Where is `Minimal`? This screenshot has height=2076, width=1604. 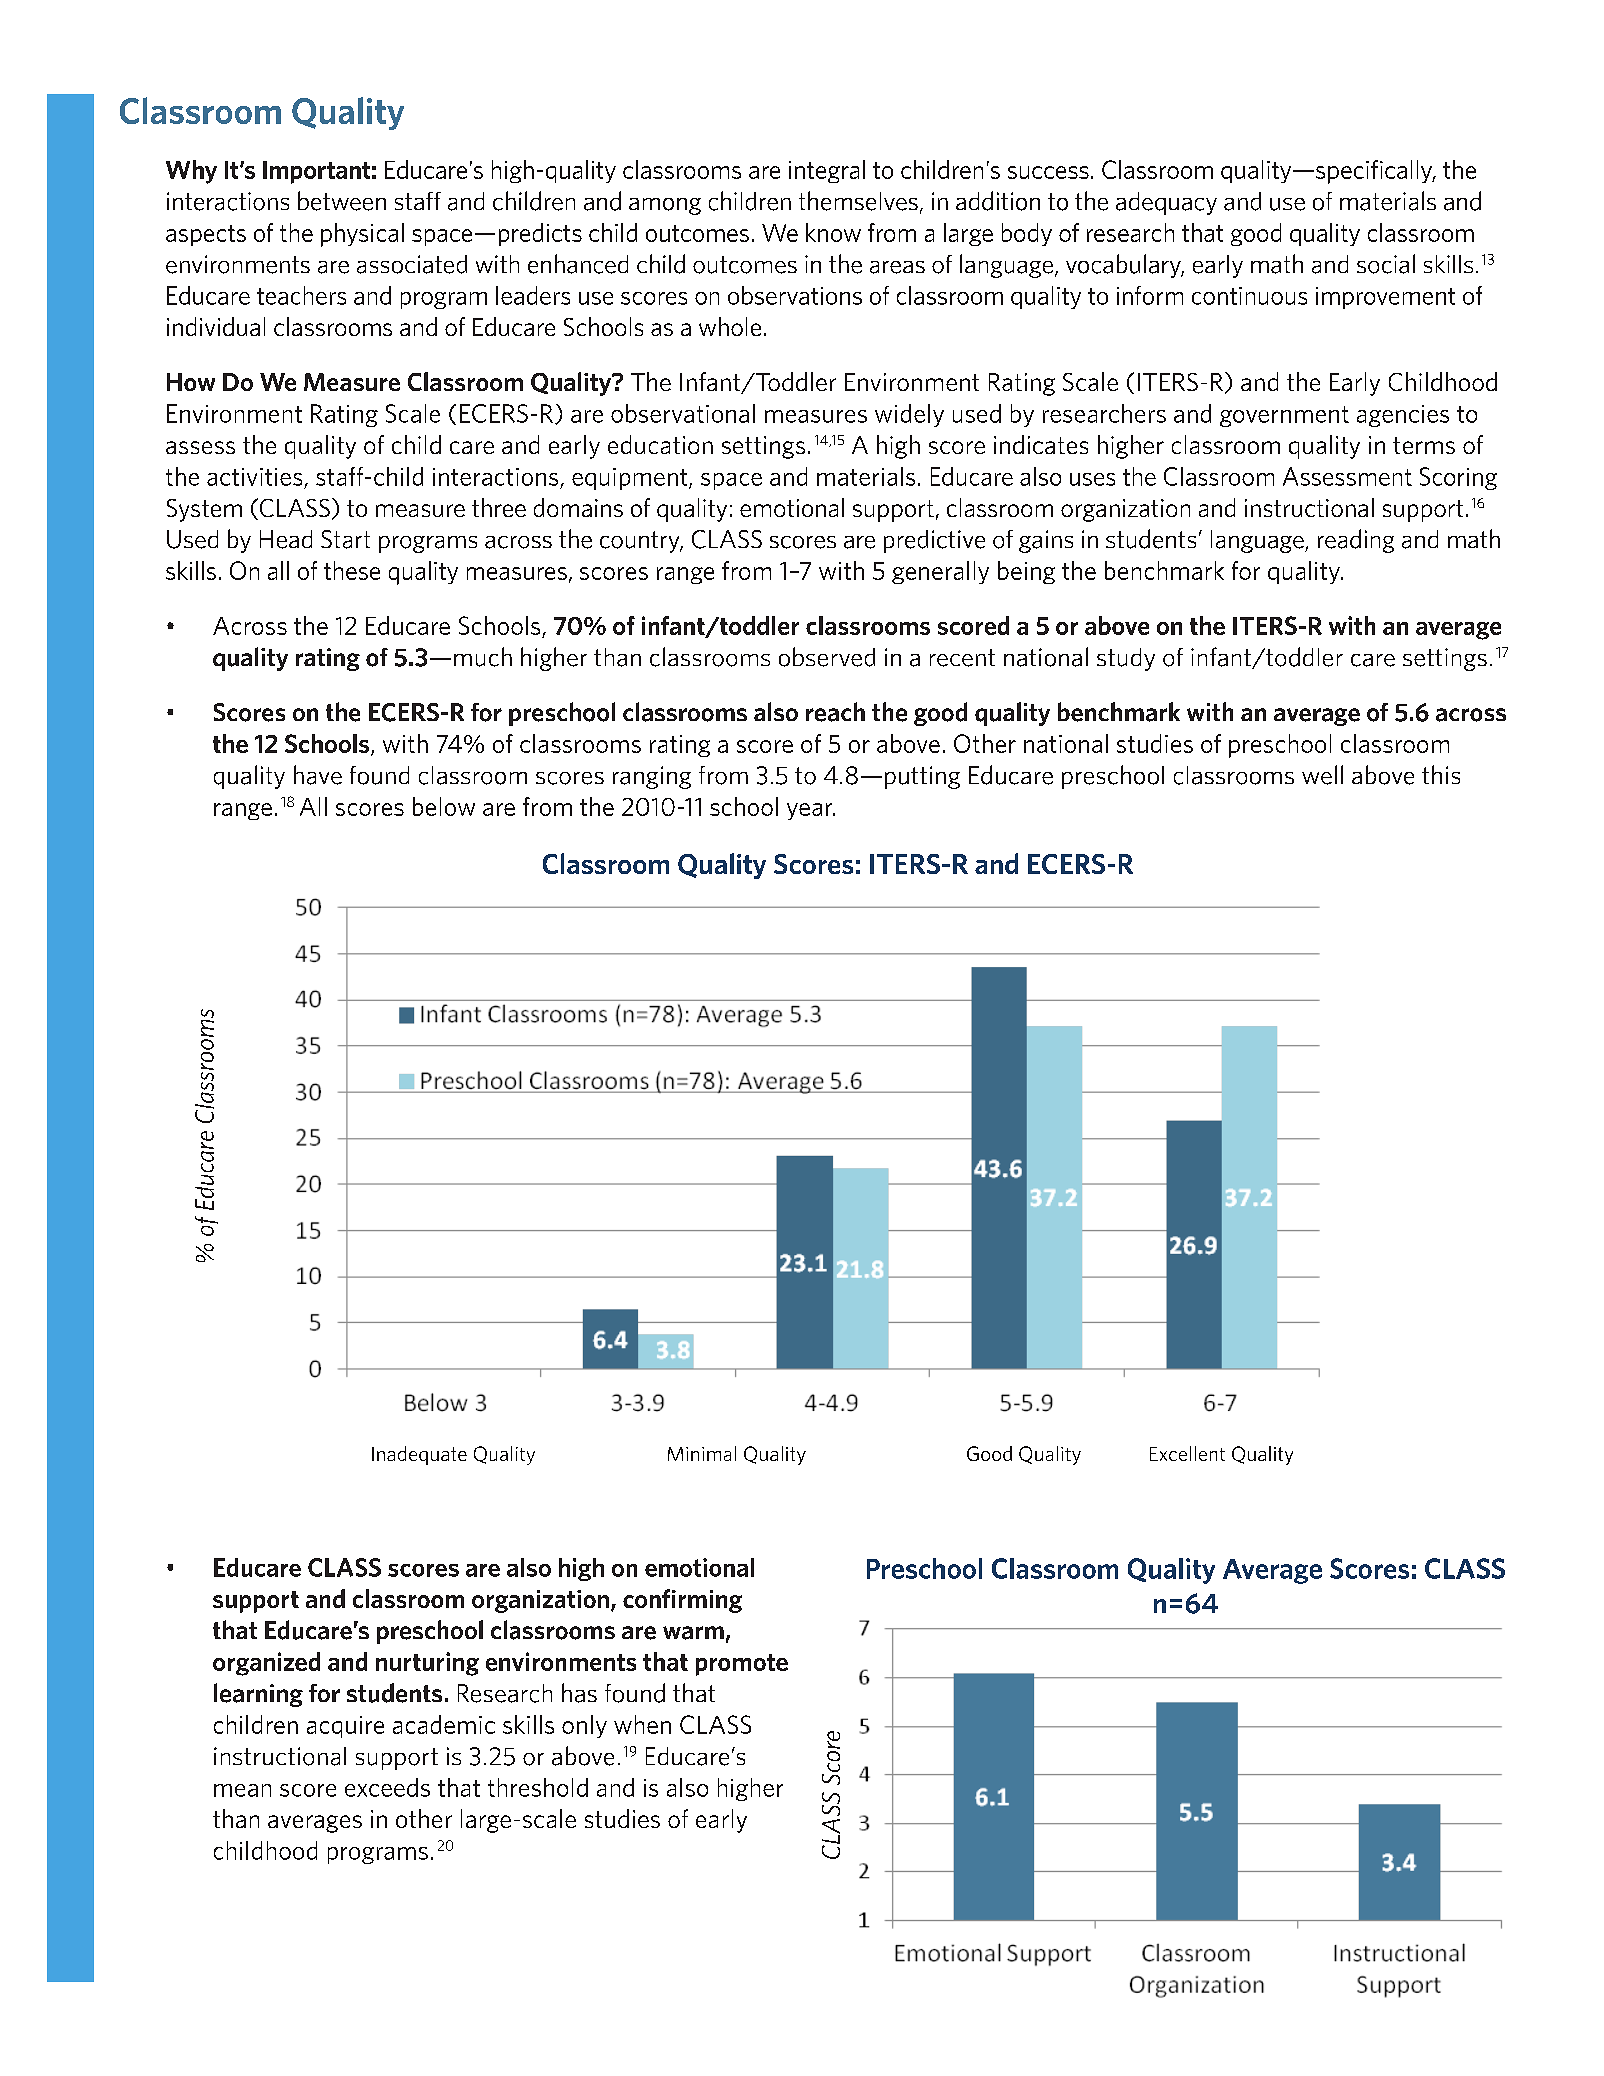
Minimal is located at coordinates (702, 1453).
